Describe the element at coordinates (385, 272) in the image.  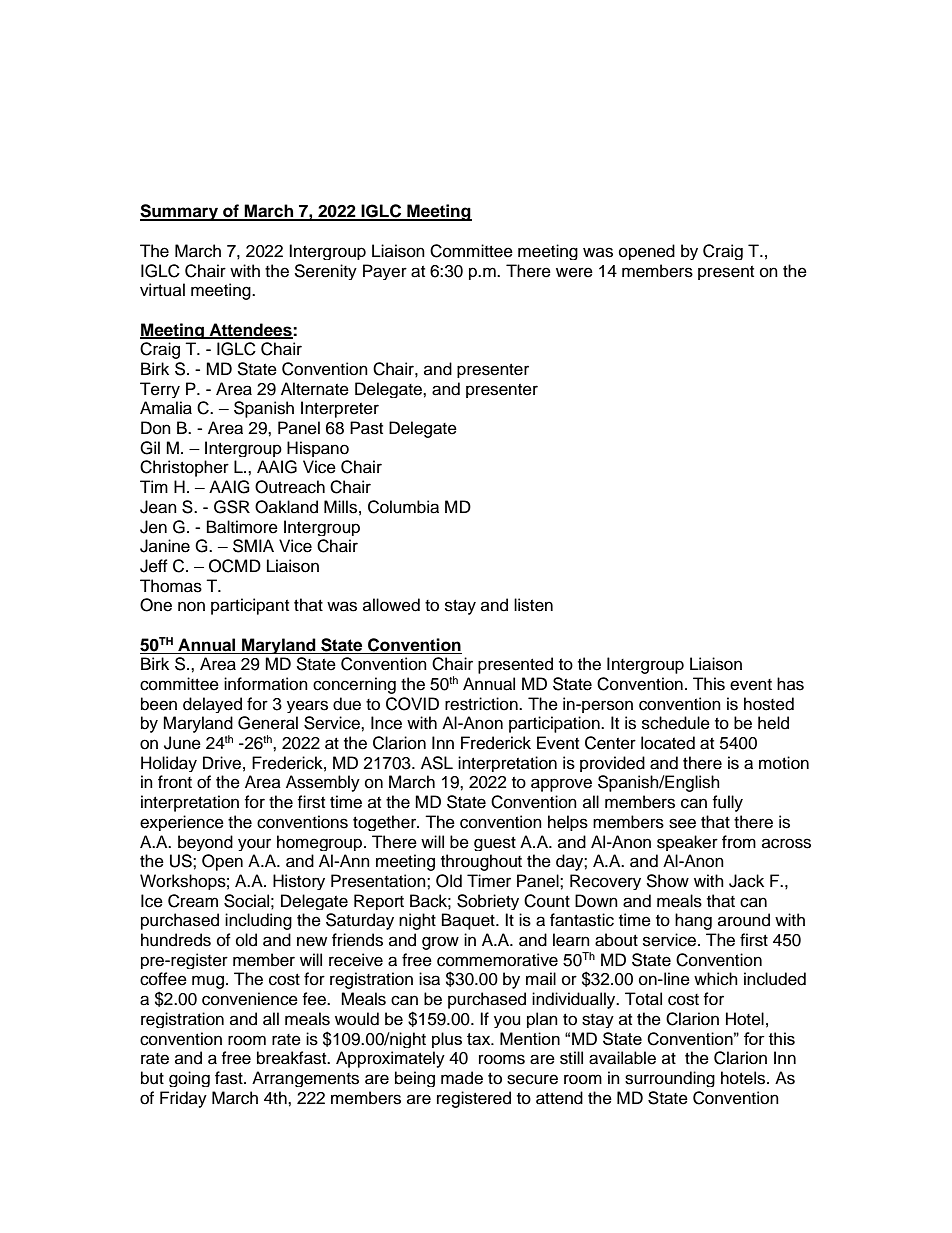
I see `Payer` at that location.
